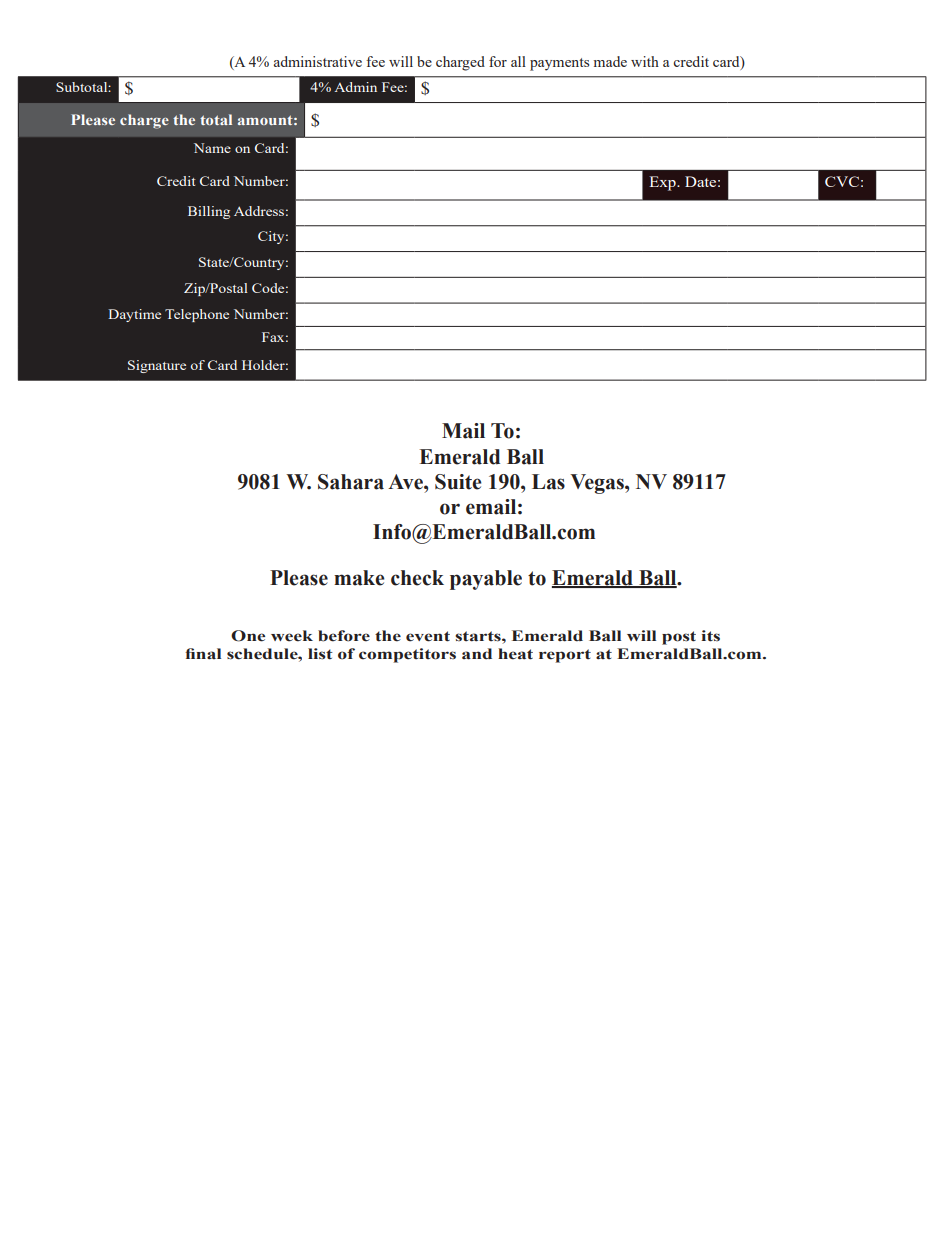  Describe the element at coordinates (406, 482) in the screenshot. I see `Ave` at that location.
